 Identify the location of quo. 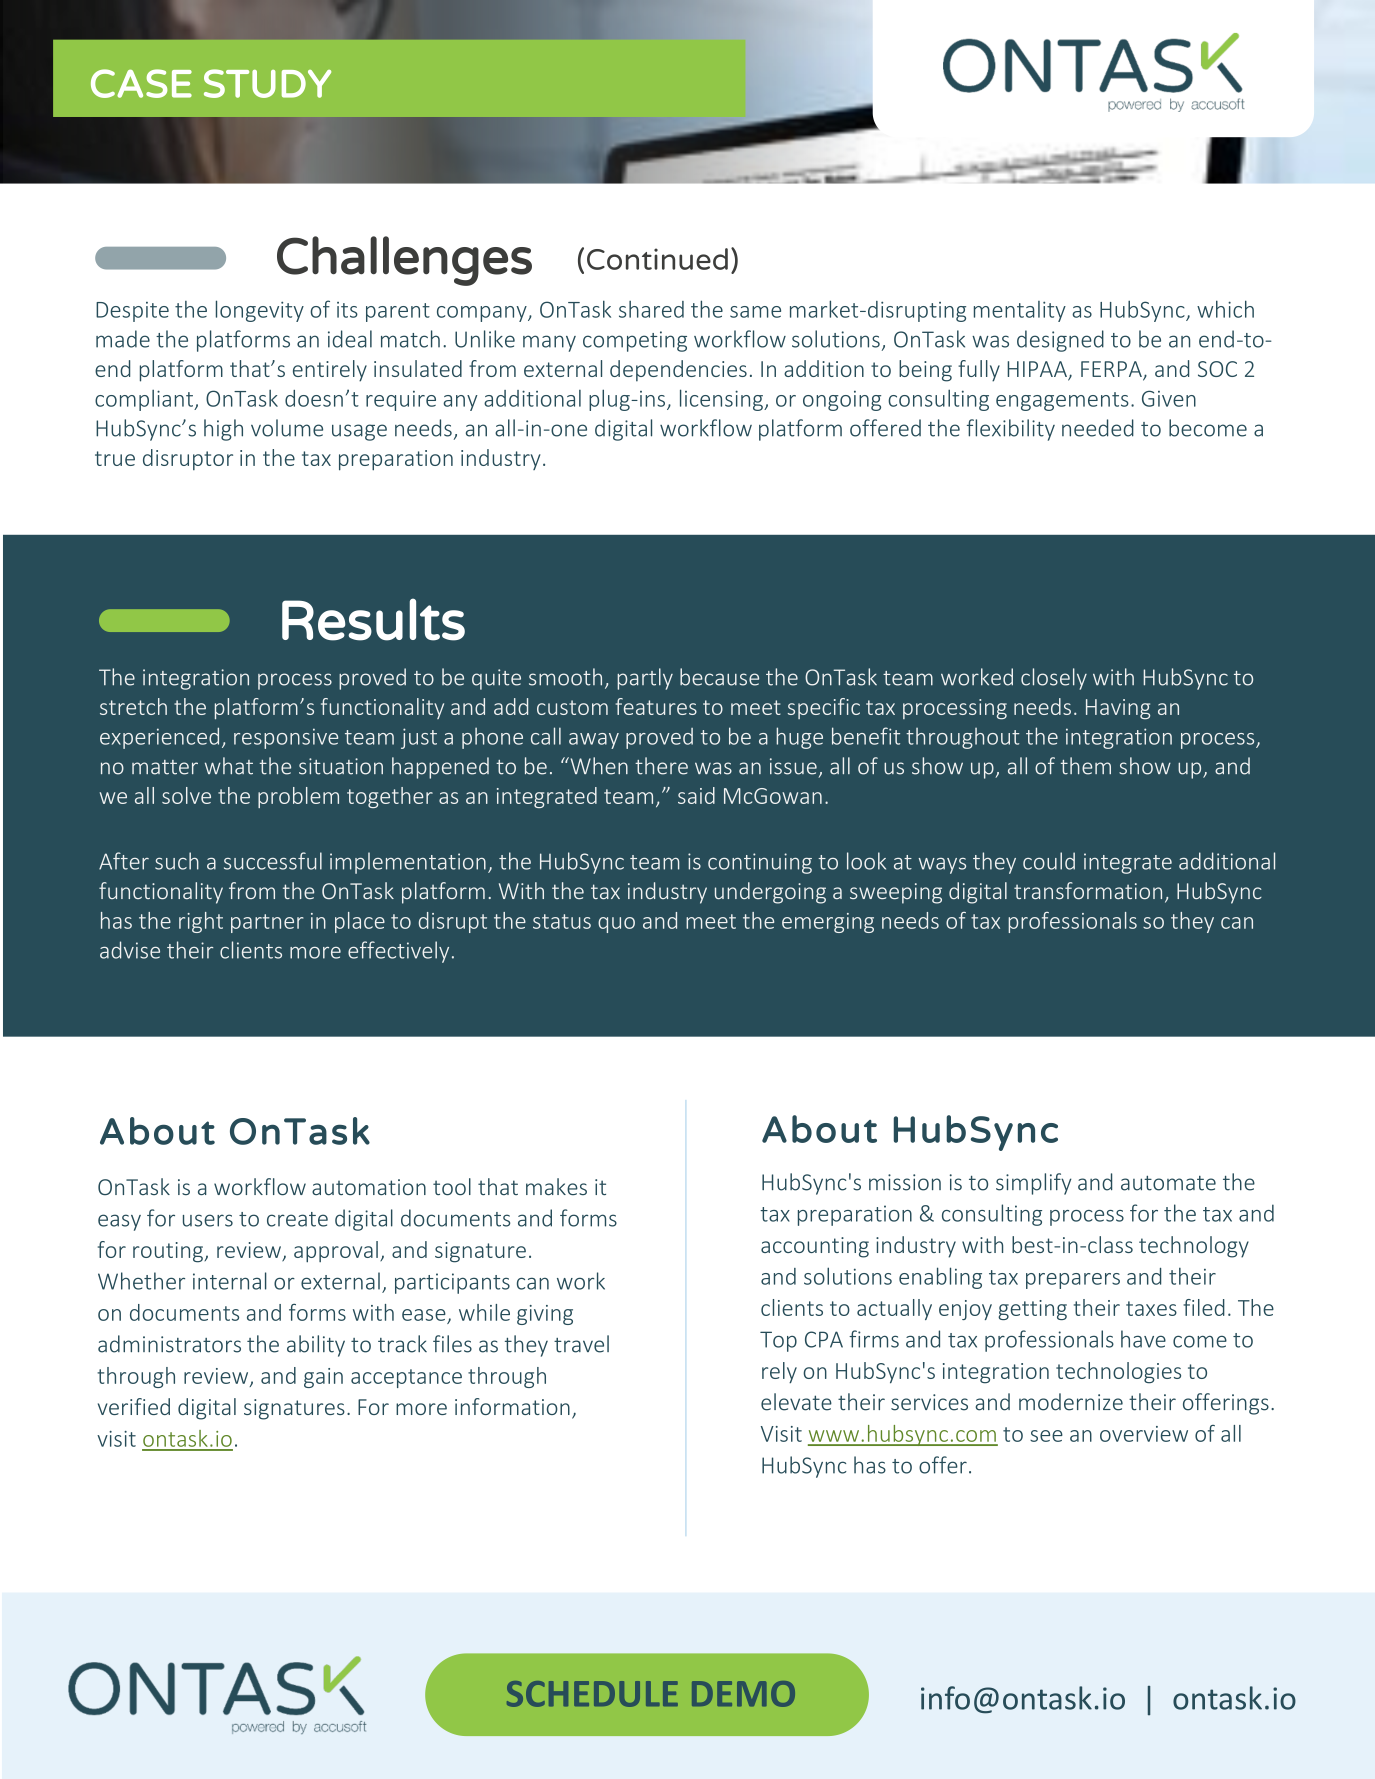
(616, 925).
